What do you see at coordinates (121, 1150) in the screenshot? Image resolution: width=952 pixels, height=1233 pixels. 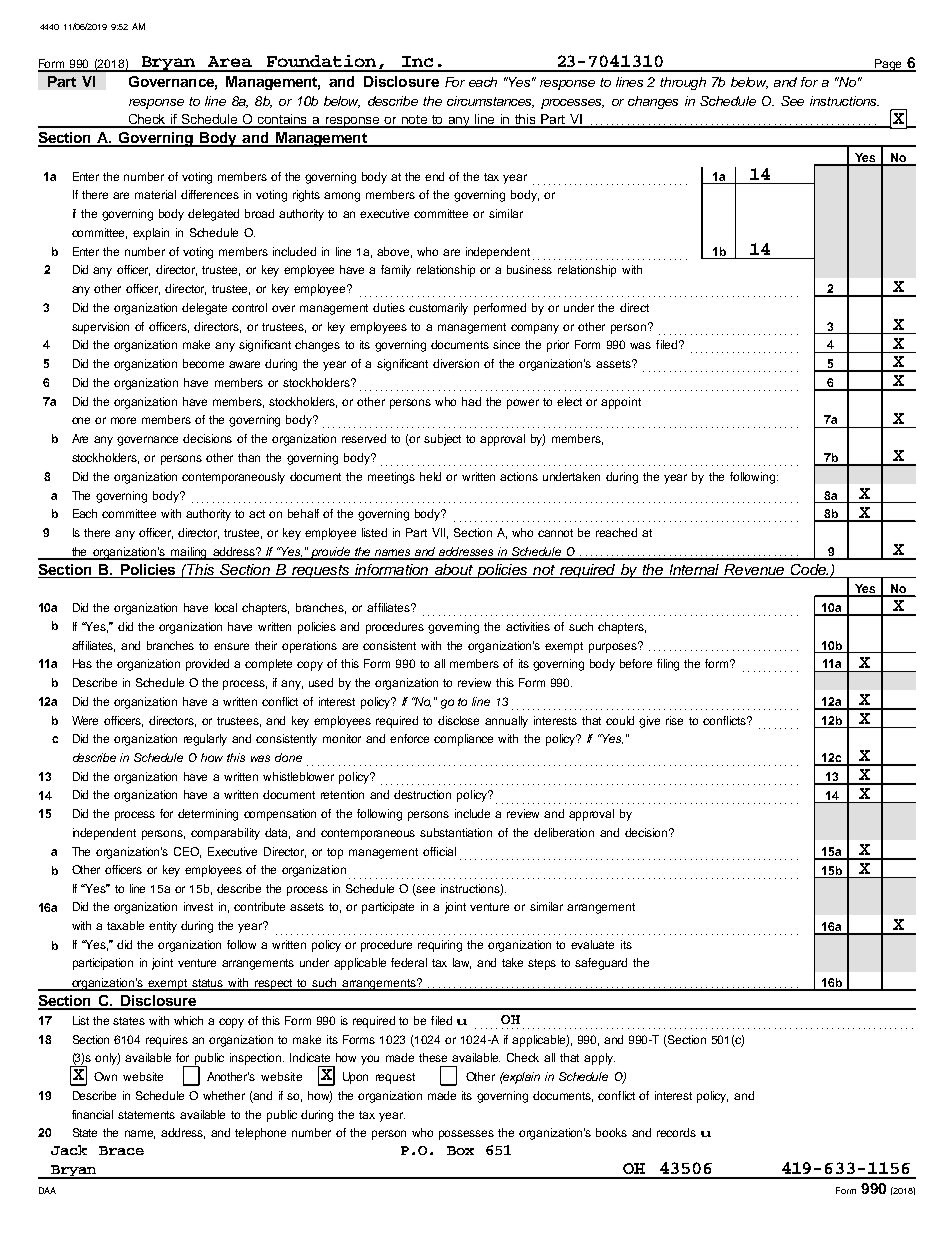 I see `Brace` at bounding box center [121, 1150].
